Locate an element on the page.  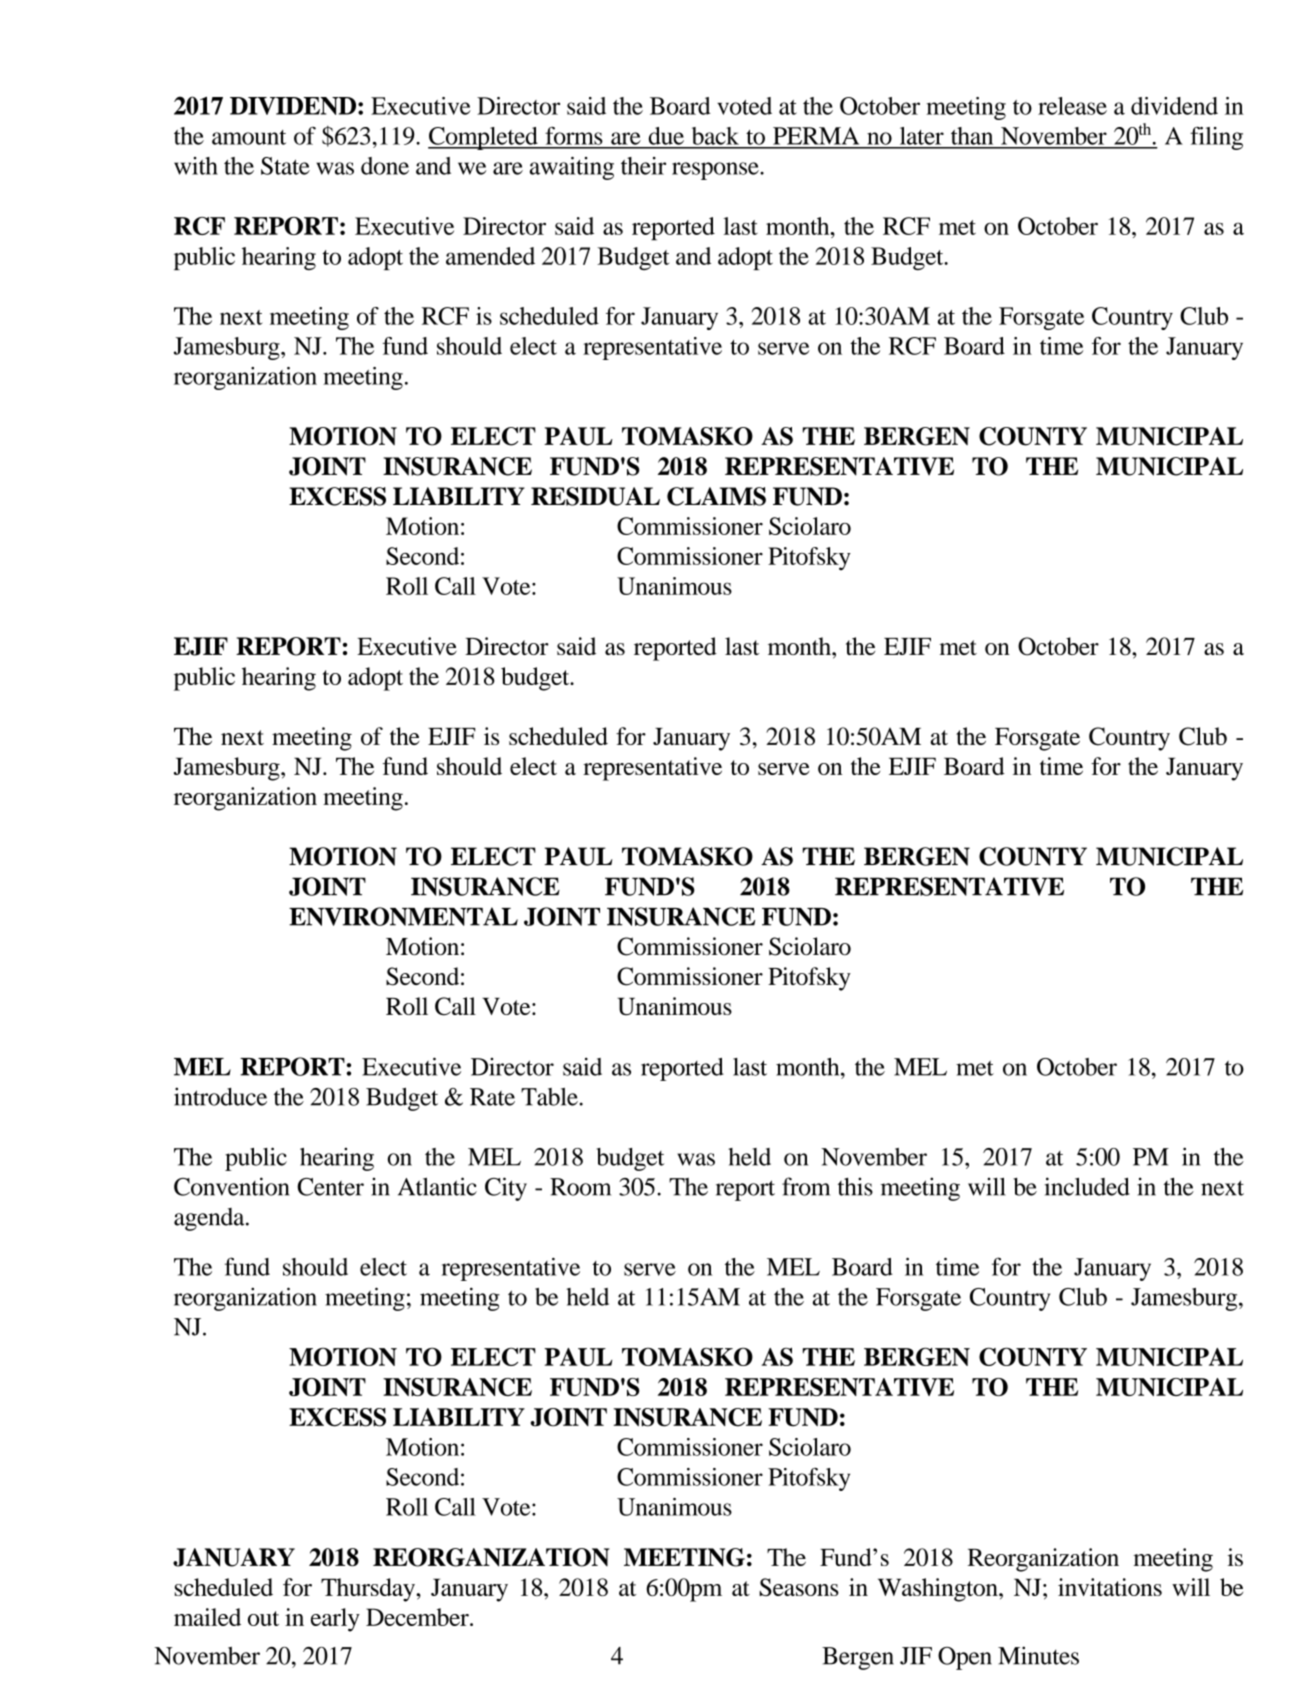
from is located at coordinates (806, 1186).
